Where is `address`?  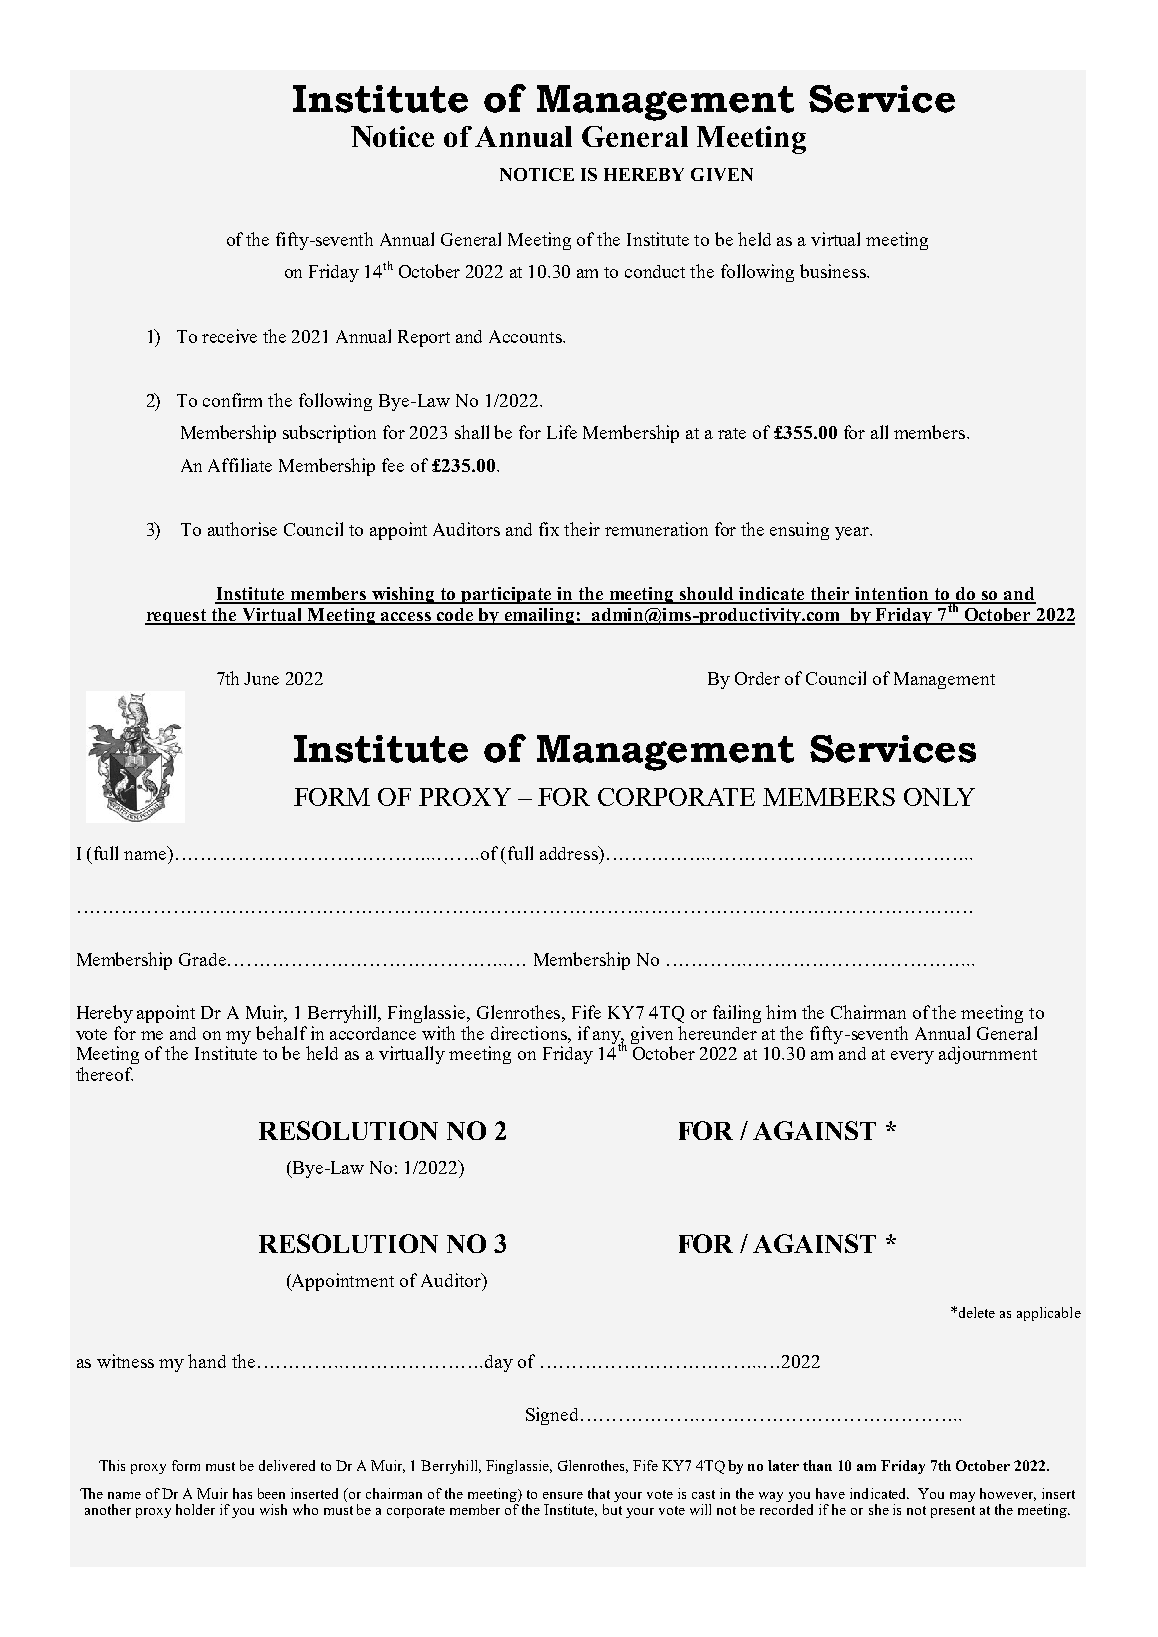
address is located at coordinates (570, 853).
